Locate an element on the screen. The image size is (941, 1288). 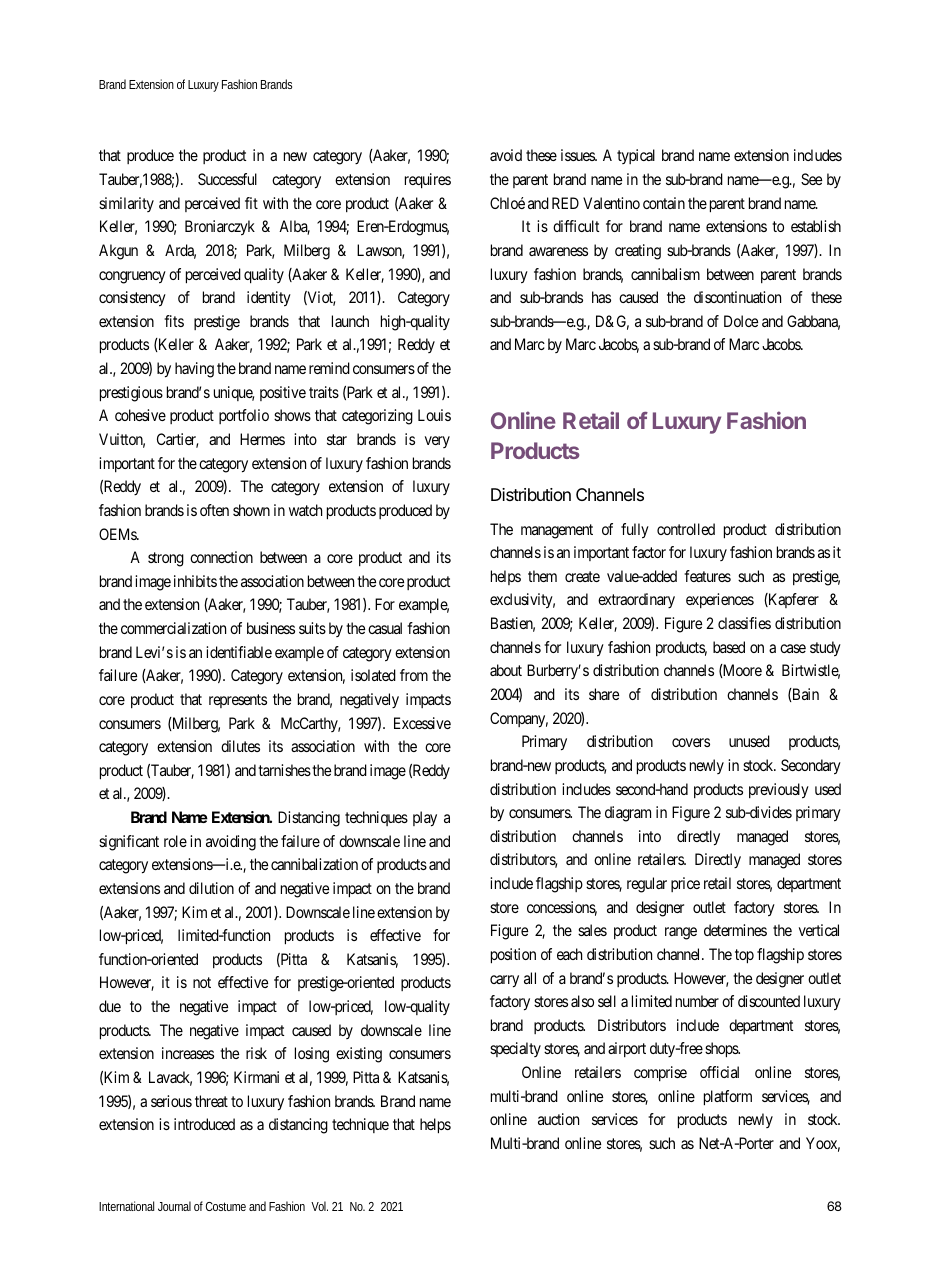
determines is located at coordinates (735, 930).
